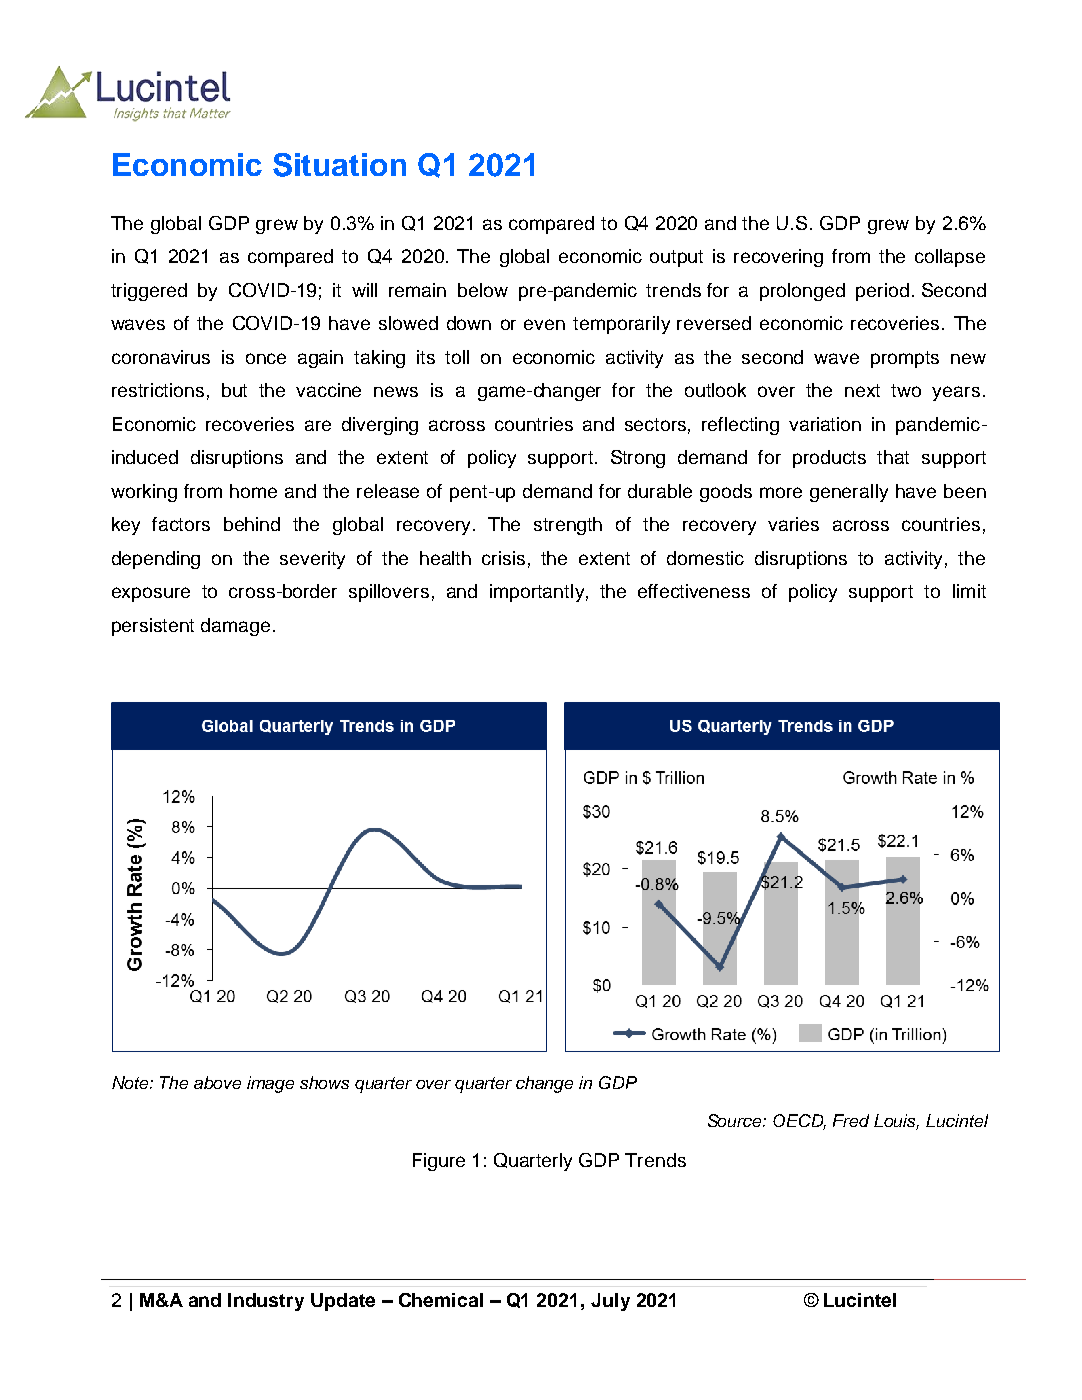 Image resolution: width=1082 pixels, height=1400 pixels. I want to click on below, so click(483, 290).
